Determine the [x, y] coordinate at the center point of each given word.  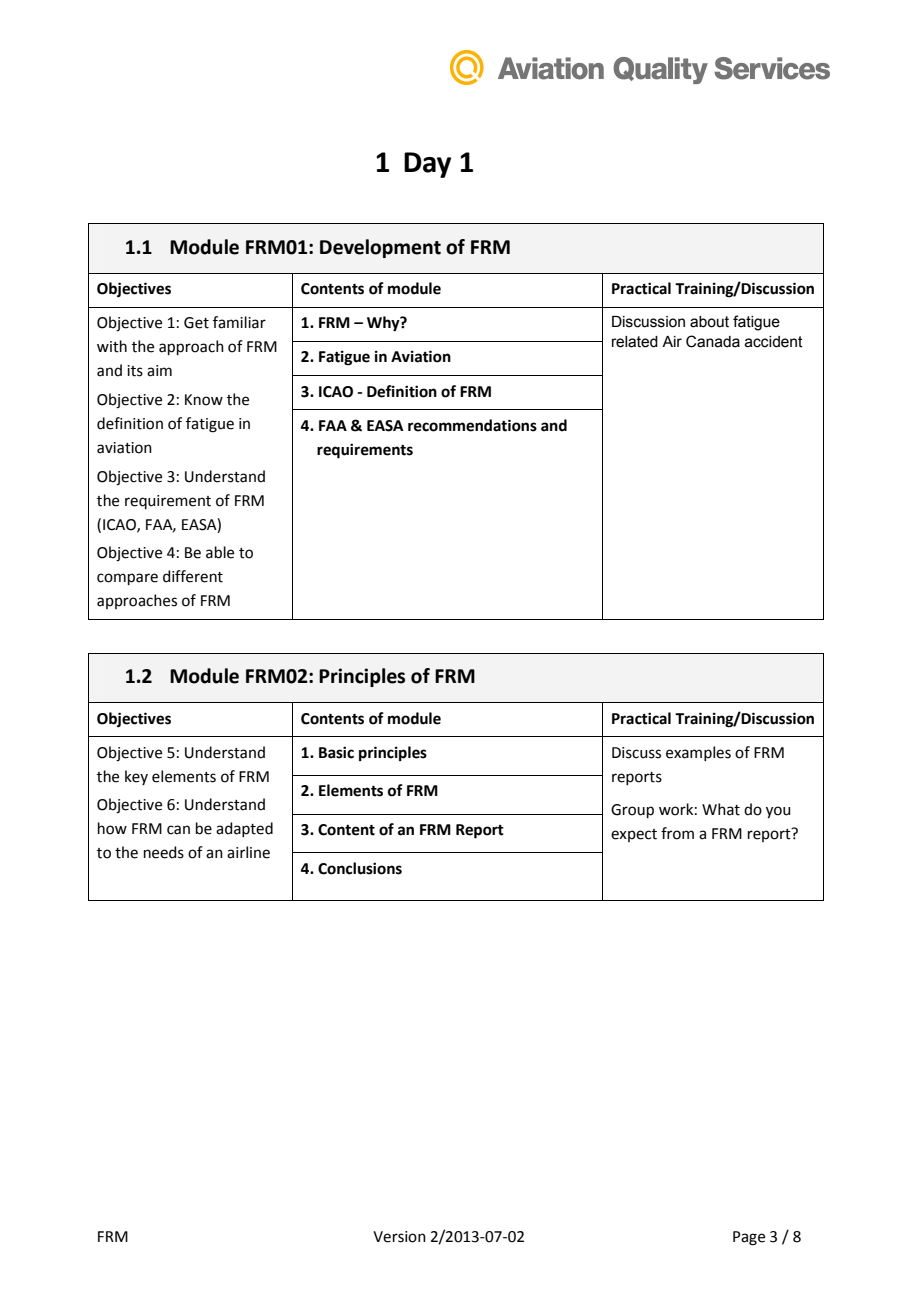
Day [427, 165]
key [136, 777]
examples [698, 753]
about [709, 322]
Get [196, 323]
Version [399, 1237]
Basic [336, 752]
